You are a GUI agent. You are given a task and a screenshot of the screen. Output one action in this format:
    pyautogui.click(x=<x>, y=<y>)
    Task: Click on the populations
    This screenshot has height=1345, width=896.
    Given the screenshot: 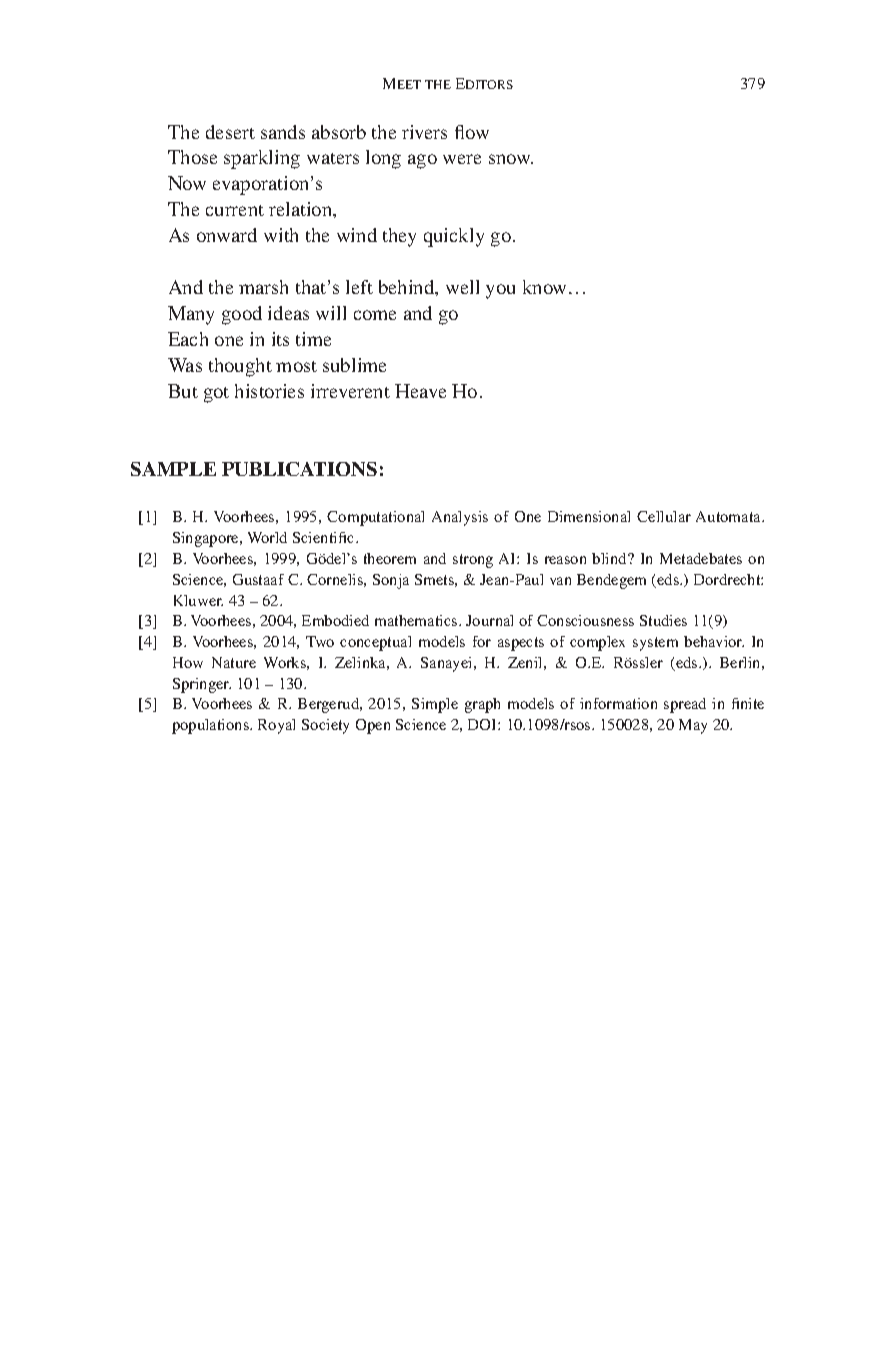 What is the action you would take?
    pyautogui.click(x=211, y=726)
